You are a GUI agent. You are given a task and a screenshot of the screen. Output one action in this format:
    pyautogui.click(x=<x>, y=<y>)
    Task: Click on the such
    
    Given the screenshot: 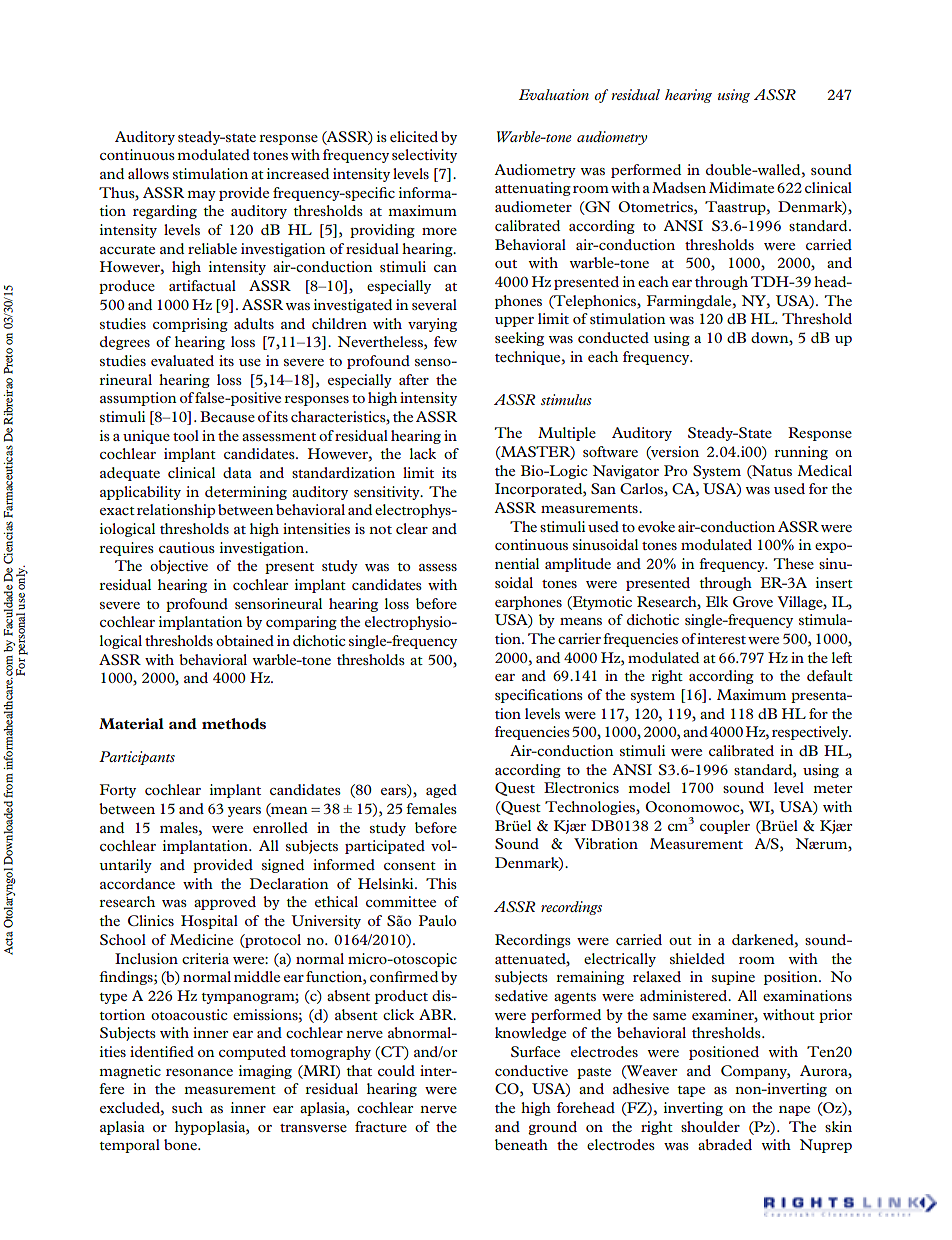 What is the action you would take?
    pyautogui.click(x=187, y=1107)
